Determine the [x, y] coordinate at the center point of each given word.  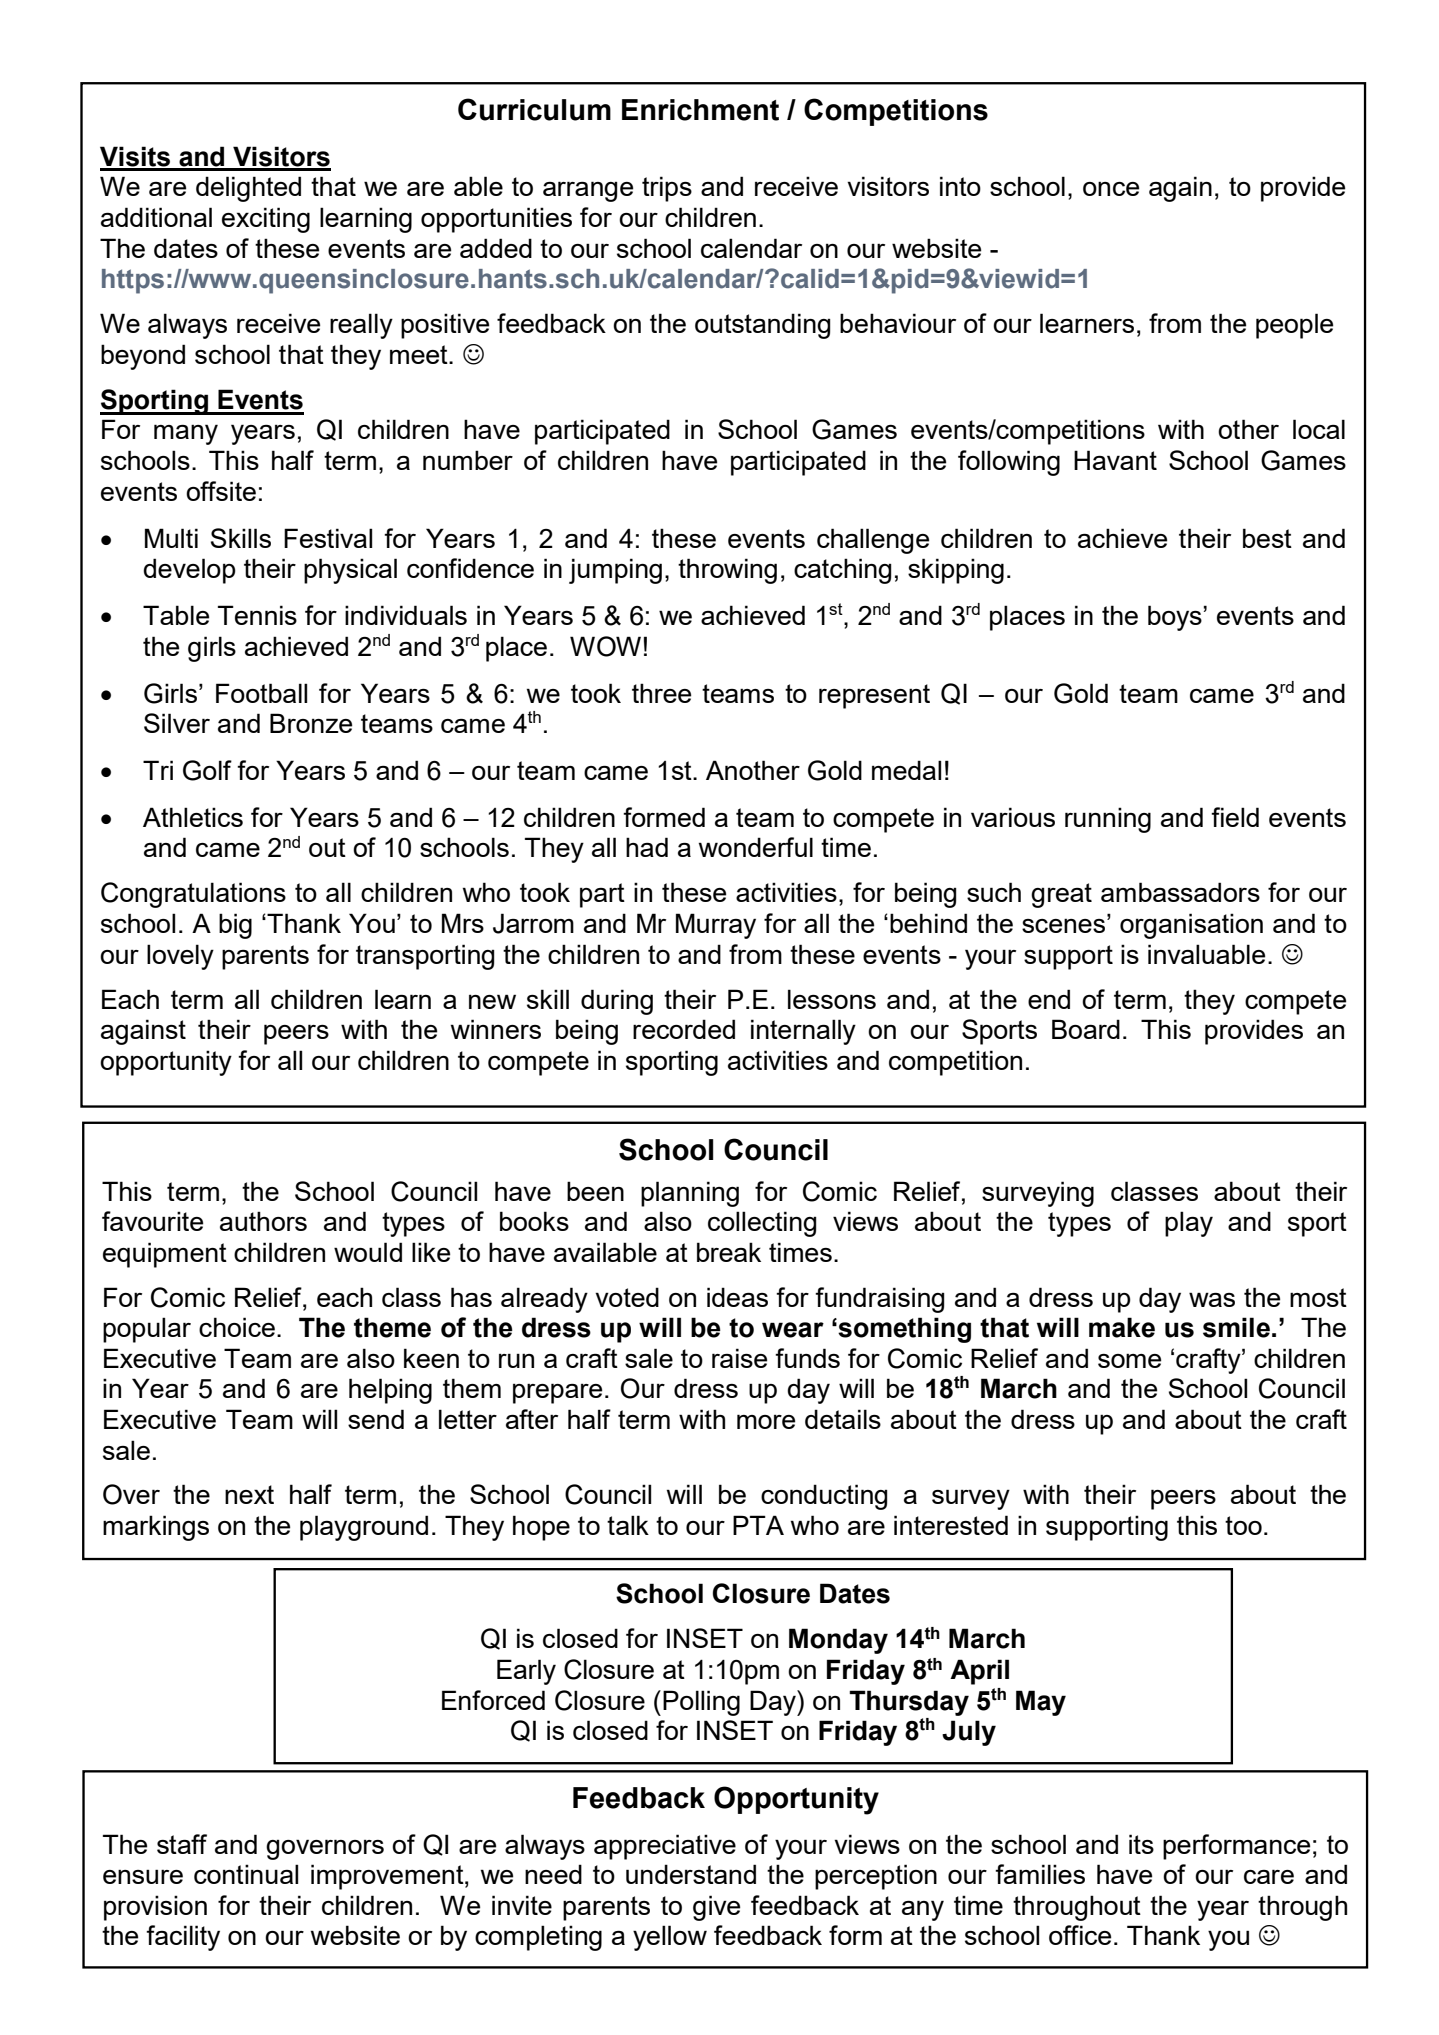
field [1235, 817]
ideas [737, 1297]
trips [667, 189]
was [1212, 1299]
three [661, 693]
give [716, 1908]
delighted [248, 189]
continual [246, 1874]
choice [237, 1327]
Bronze [311, 723]
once [1111, 189]
